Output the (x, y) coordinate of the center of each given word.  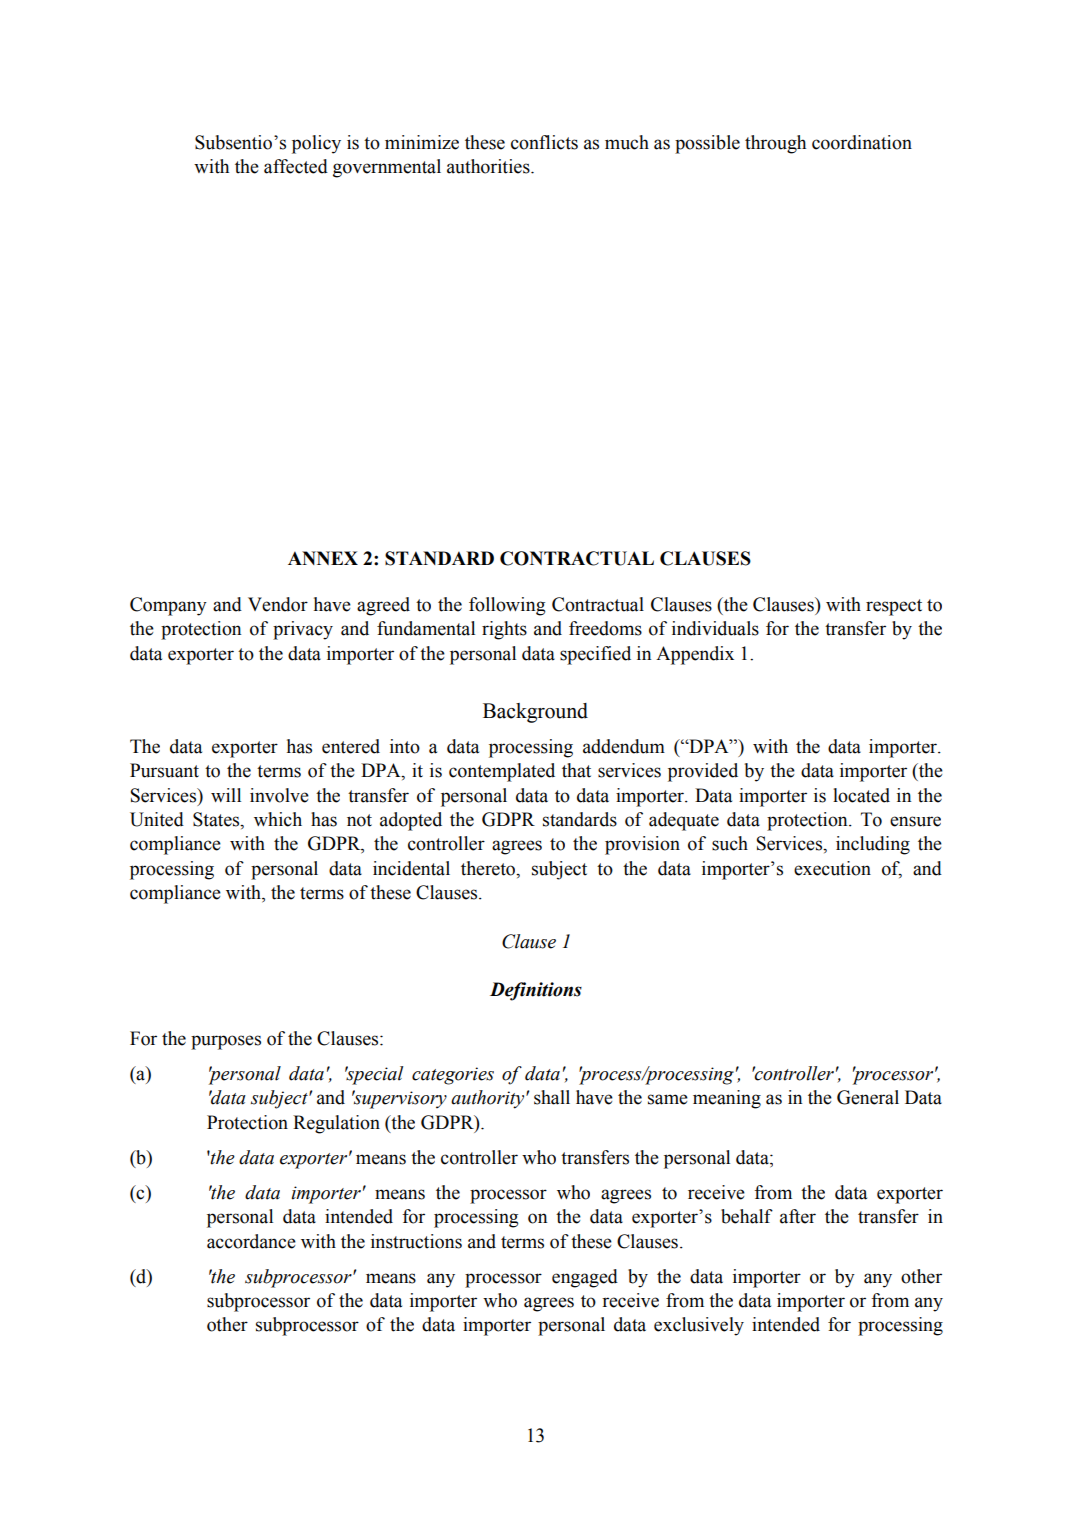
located (861, 795)
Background (535, 713)
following (507, 606)
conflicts (544, 142)
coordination (862, 142)
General (868, 1097)
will (226, 795)
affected (296, 166)
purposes (226, 1042)
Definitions (536, 991)
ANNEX (323, 558)
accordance (251, 1241)
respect (894, 607)
